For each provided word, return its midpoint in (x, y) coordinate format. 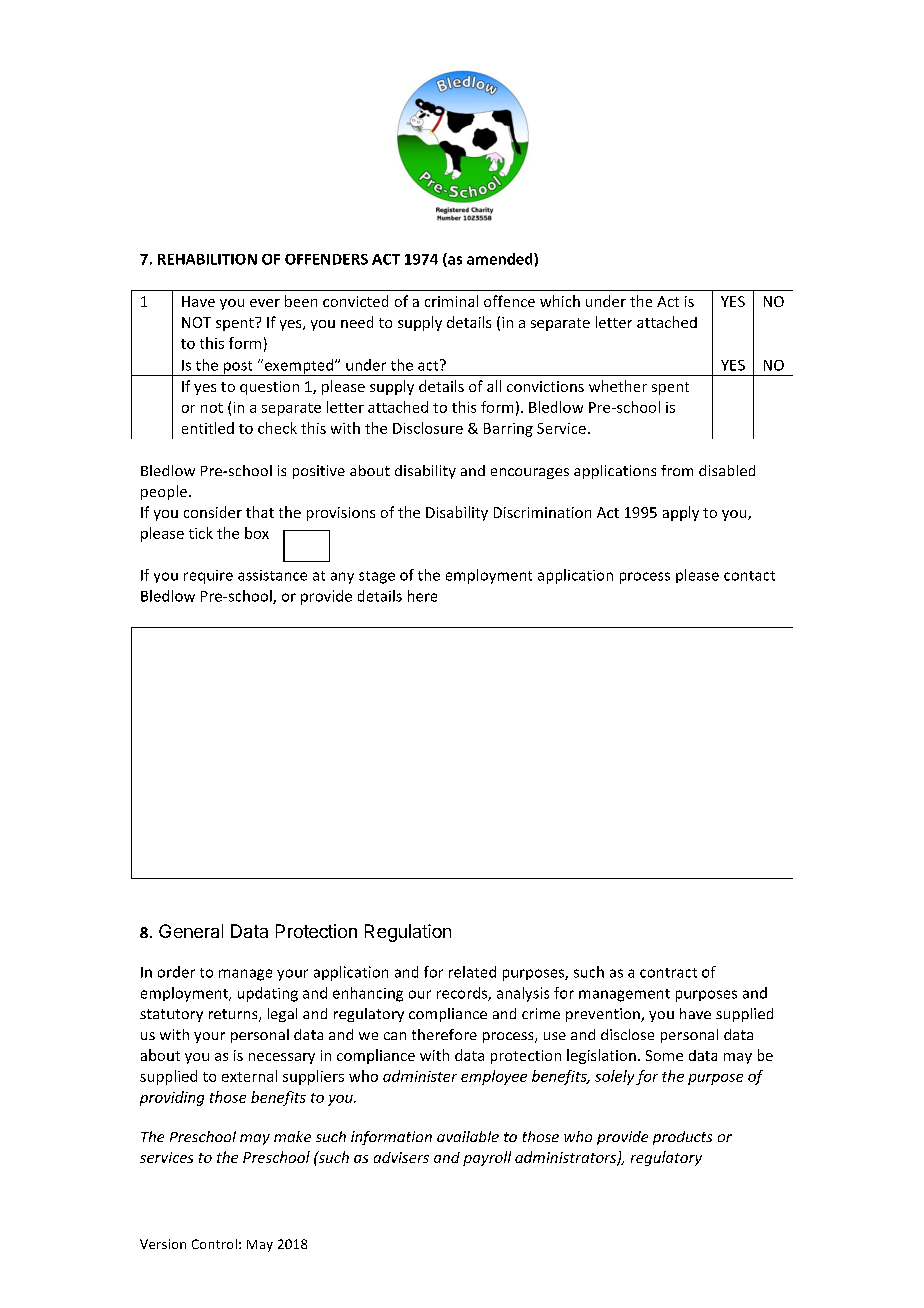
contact (749, 576)
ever (265, 303)
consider (213, 512)
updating (268, 994)
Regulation (408, 933)
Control (214, 1244)
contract (668, 973)
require (208, 577)
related (472, 972)
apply (681, 513)
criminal (451, 301)
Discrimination (542, 512)
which (560, 301)
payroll (487, 1158)
